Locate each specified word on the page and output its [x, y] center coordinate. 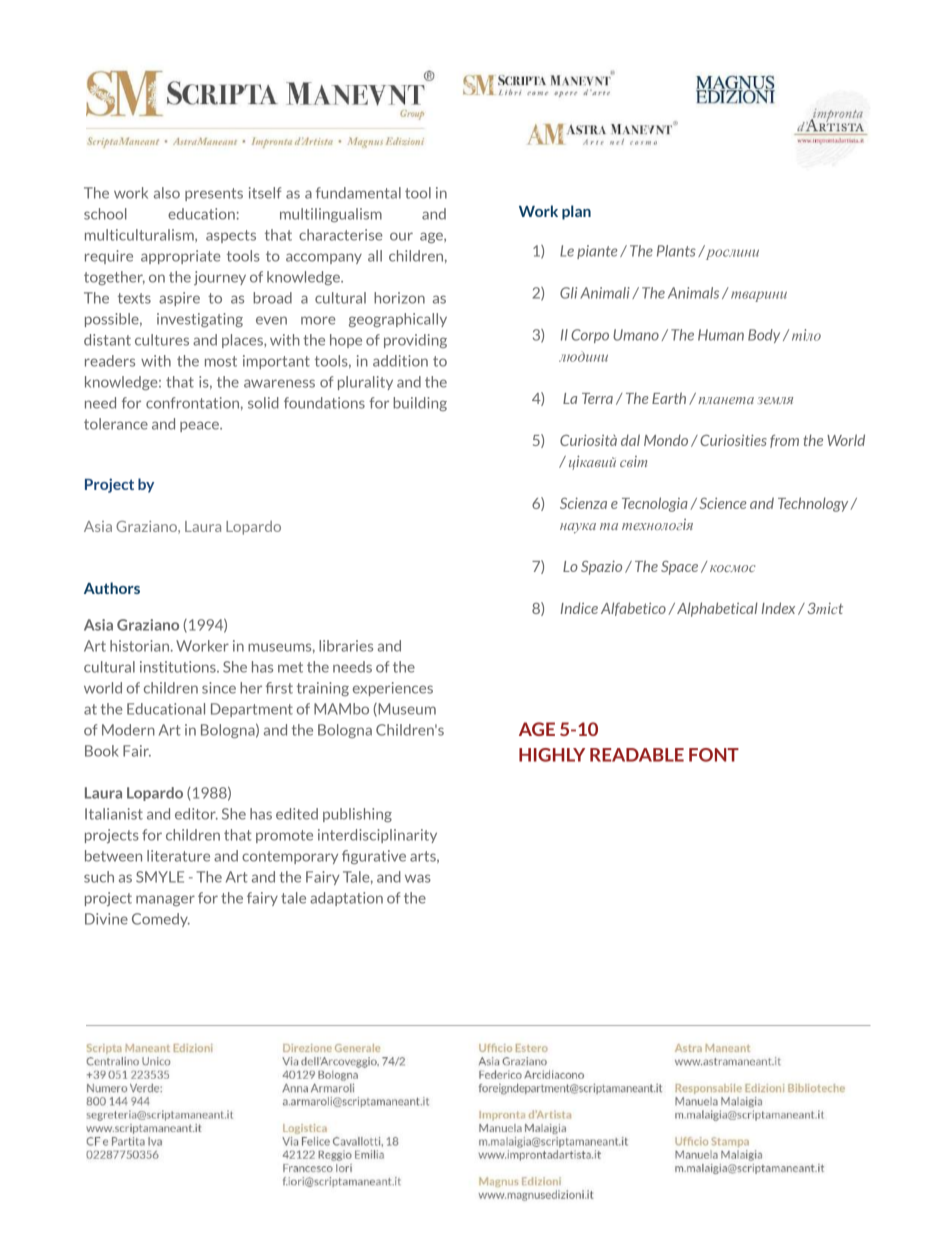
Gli [568, 293]
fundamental [358, 193]
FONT [714, 755]
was [418, 878]
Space [679, 568]
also [167, 193]
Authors [112, 588]
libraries [346, 646]
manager [165, 900]
